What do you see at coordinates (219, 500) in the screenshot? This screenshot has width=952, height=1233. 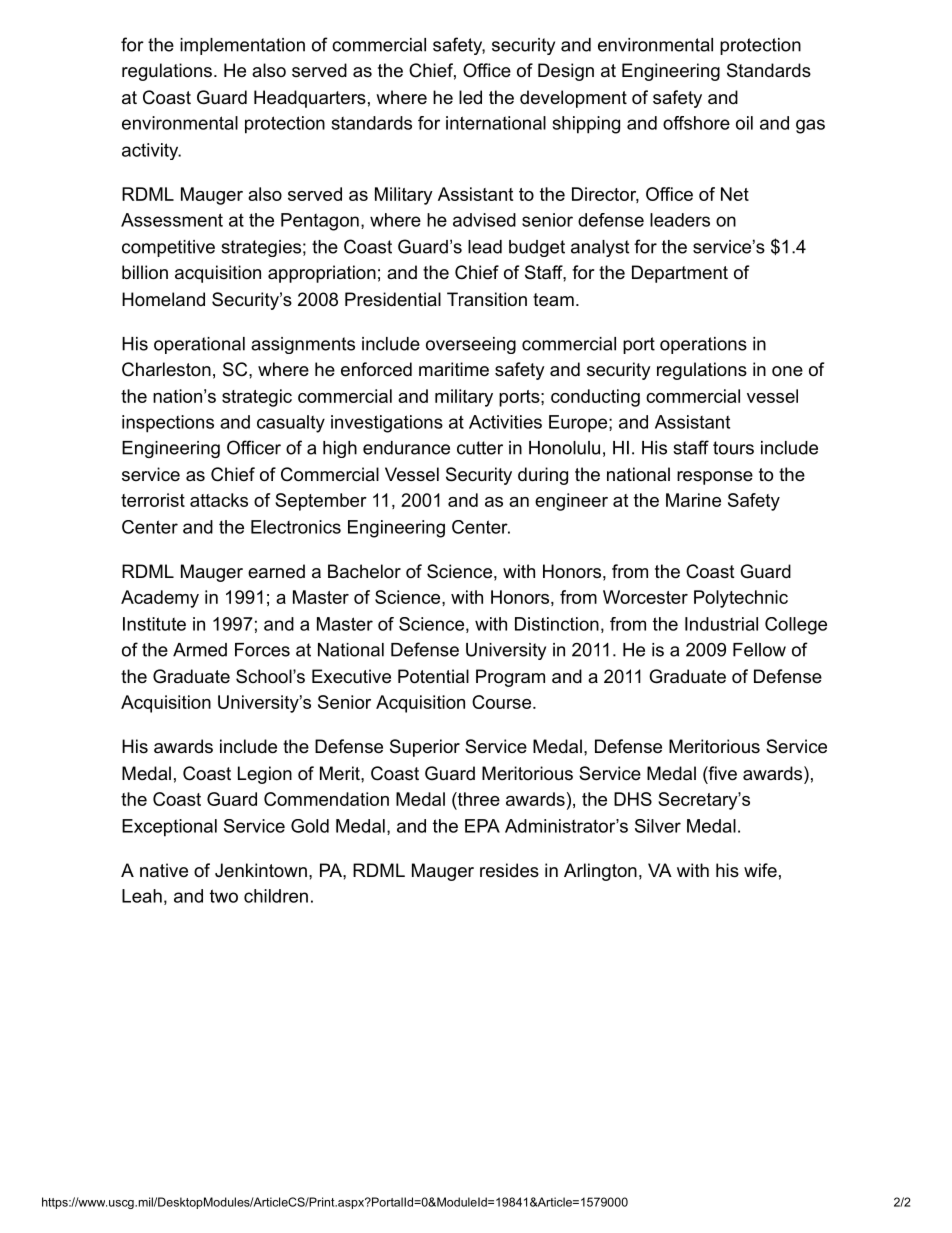 I see `attacks` at bounding box center [219, 500].
